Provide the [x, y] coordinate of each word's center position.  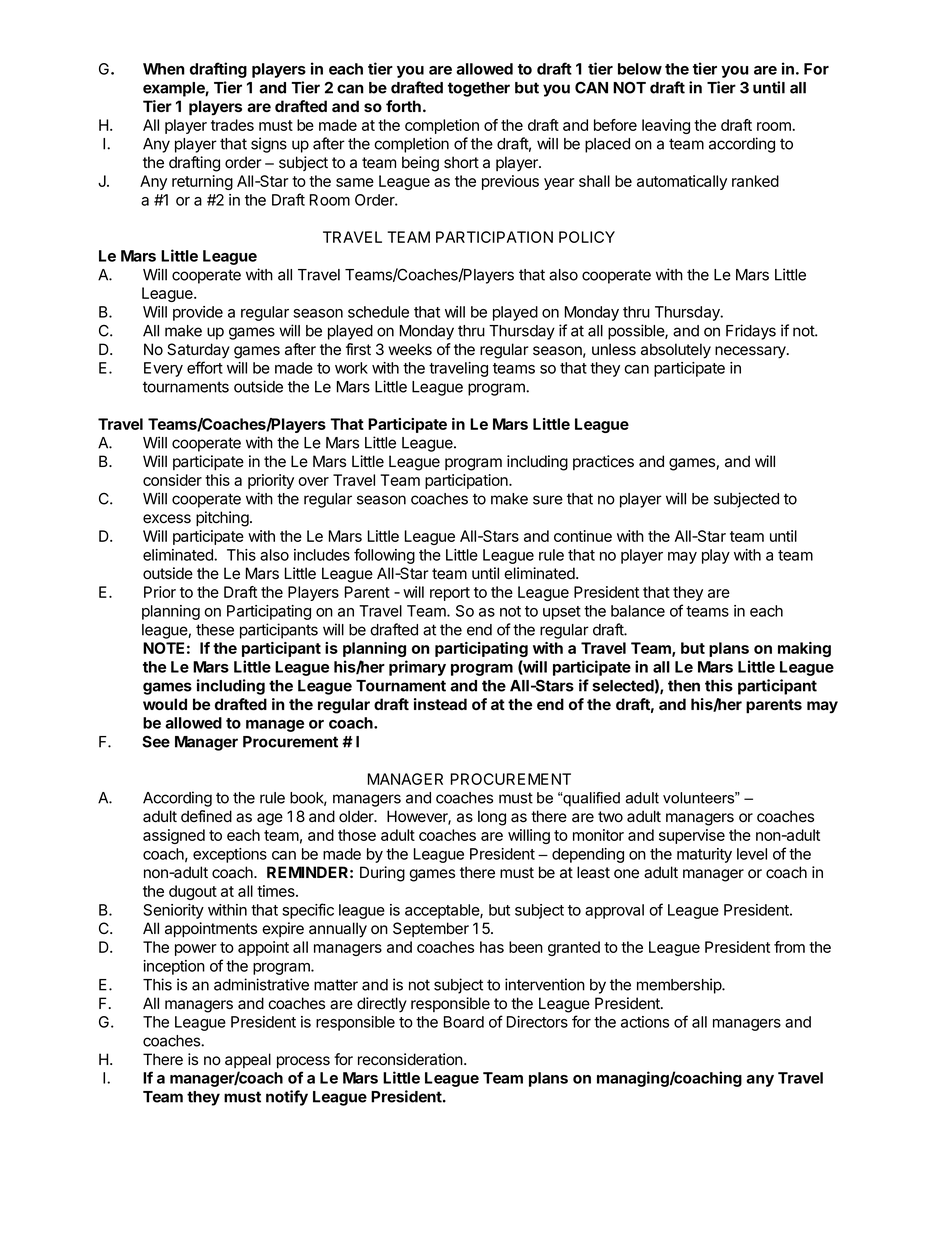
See [156, 742]
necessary [751, 352]
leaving [666, 126]
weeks [410, 349]
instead [440, 704]
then [684, 686]
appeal [248, 1060]
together [479, 89]
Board [464, 1022]
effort [205, 367]
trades [232, 125]
